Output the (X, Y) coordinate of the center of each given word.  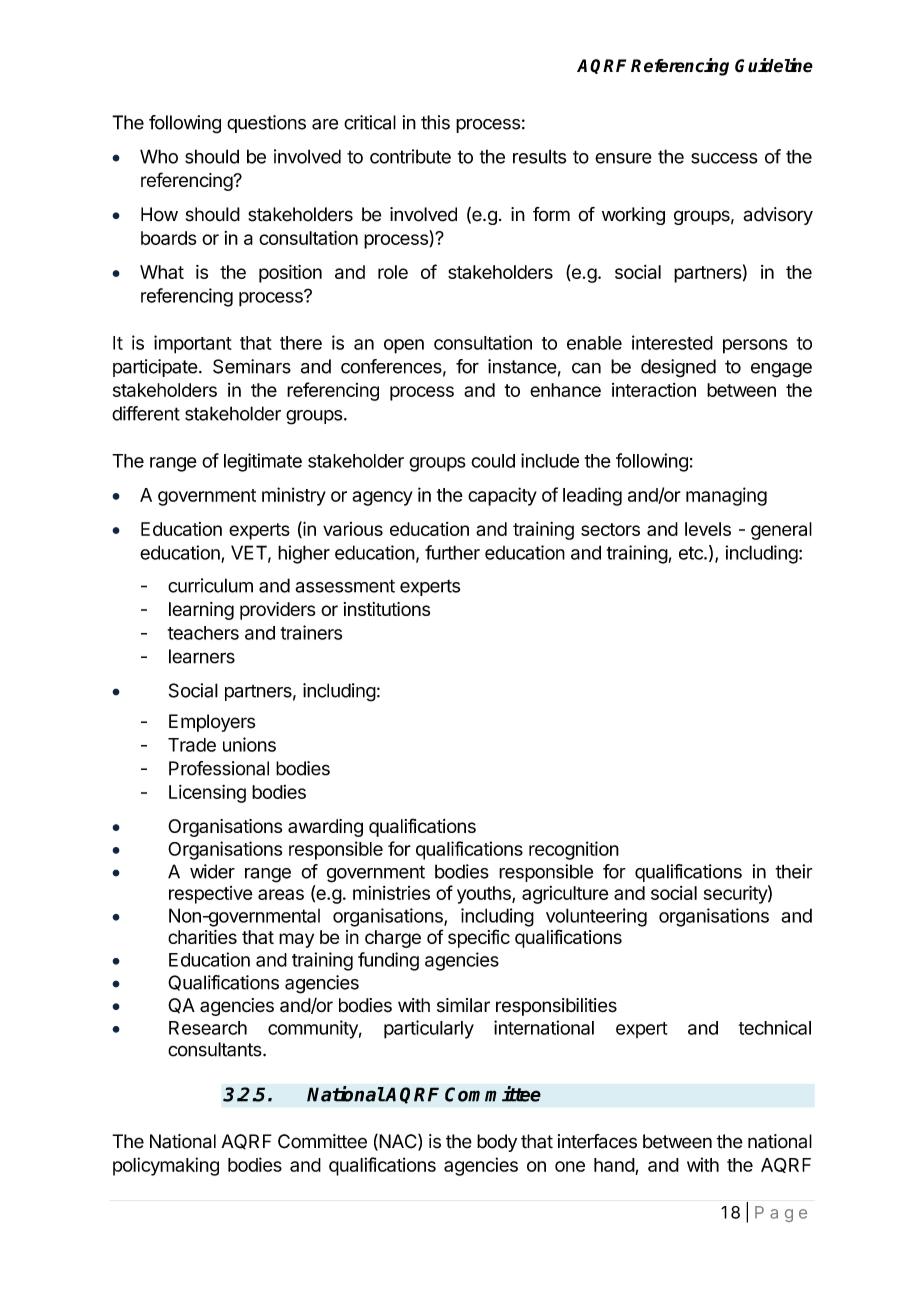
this (435, 122)
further (452, 552)
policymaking (166, 1166)
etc (692, 553)
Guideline (774, 65)
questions (266, 124)
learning (201, 611)
